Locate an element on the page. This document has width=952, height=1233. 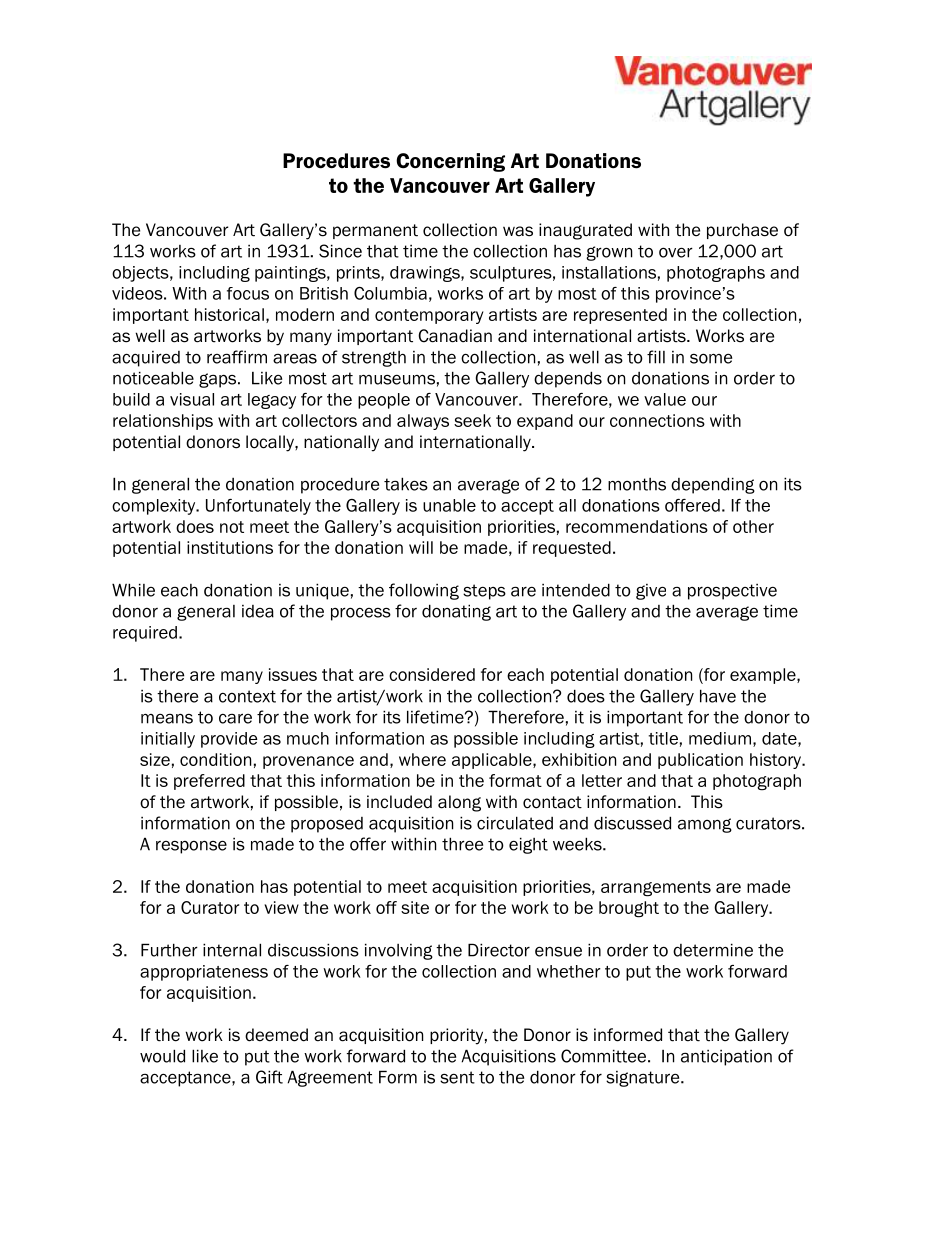
anticipation is located at coordinates (726, 1058).
